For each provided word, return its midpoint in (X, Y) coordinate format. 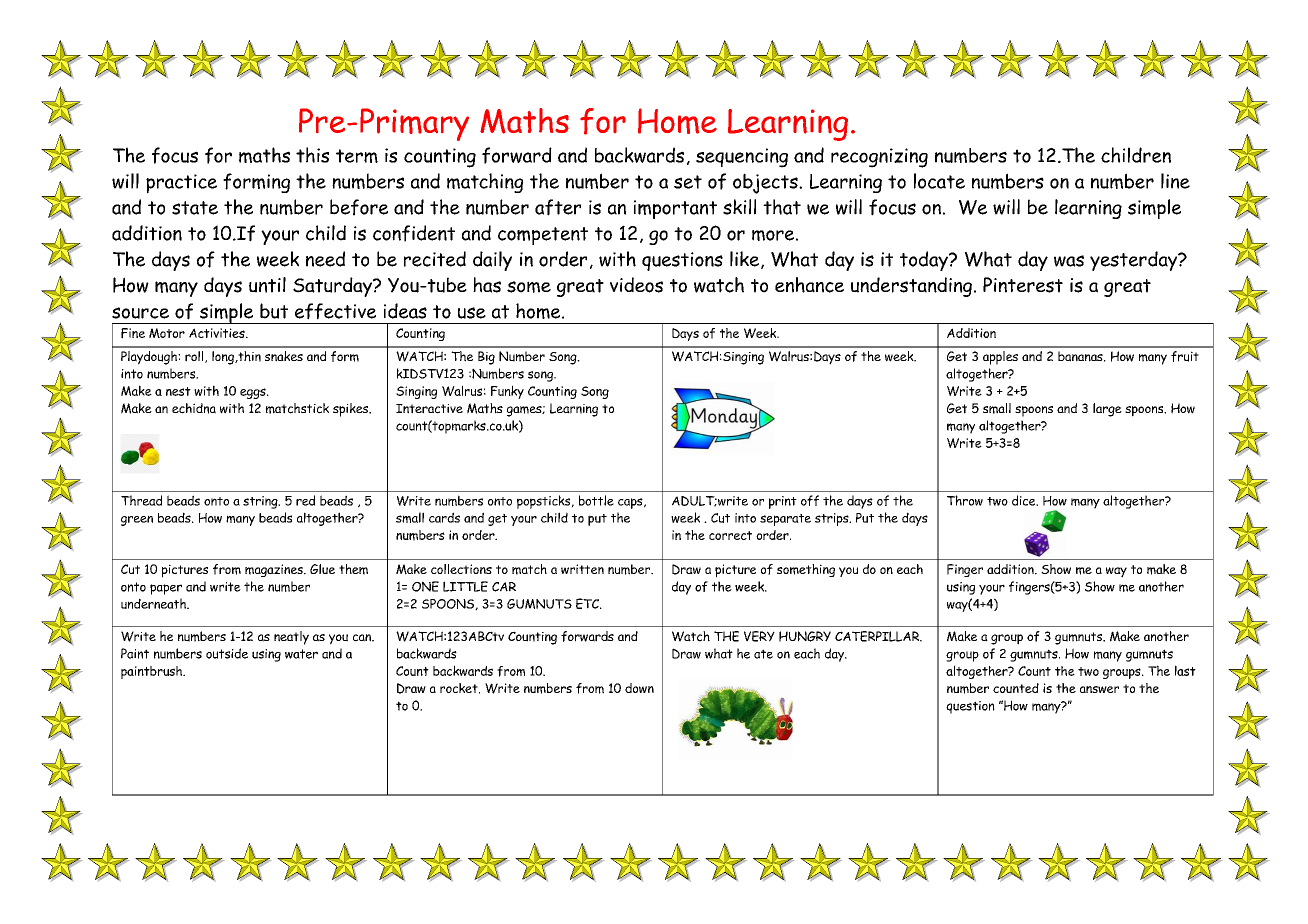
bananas (1081, 356)
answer (1099, 689)
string (261, 502)
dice (1025, 500)
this (312, 155)
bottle (596, 500)
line (1175, 181)
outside (227, 653)
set (688, 182)
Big (486, 358)
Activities (218, 333)
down (639, 688)
